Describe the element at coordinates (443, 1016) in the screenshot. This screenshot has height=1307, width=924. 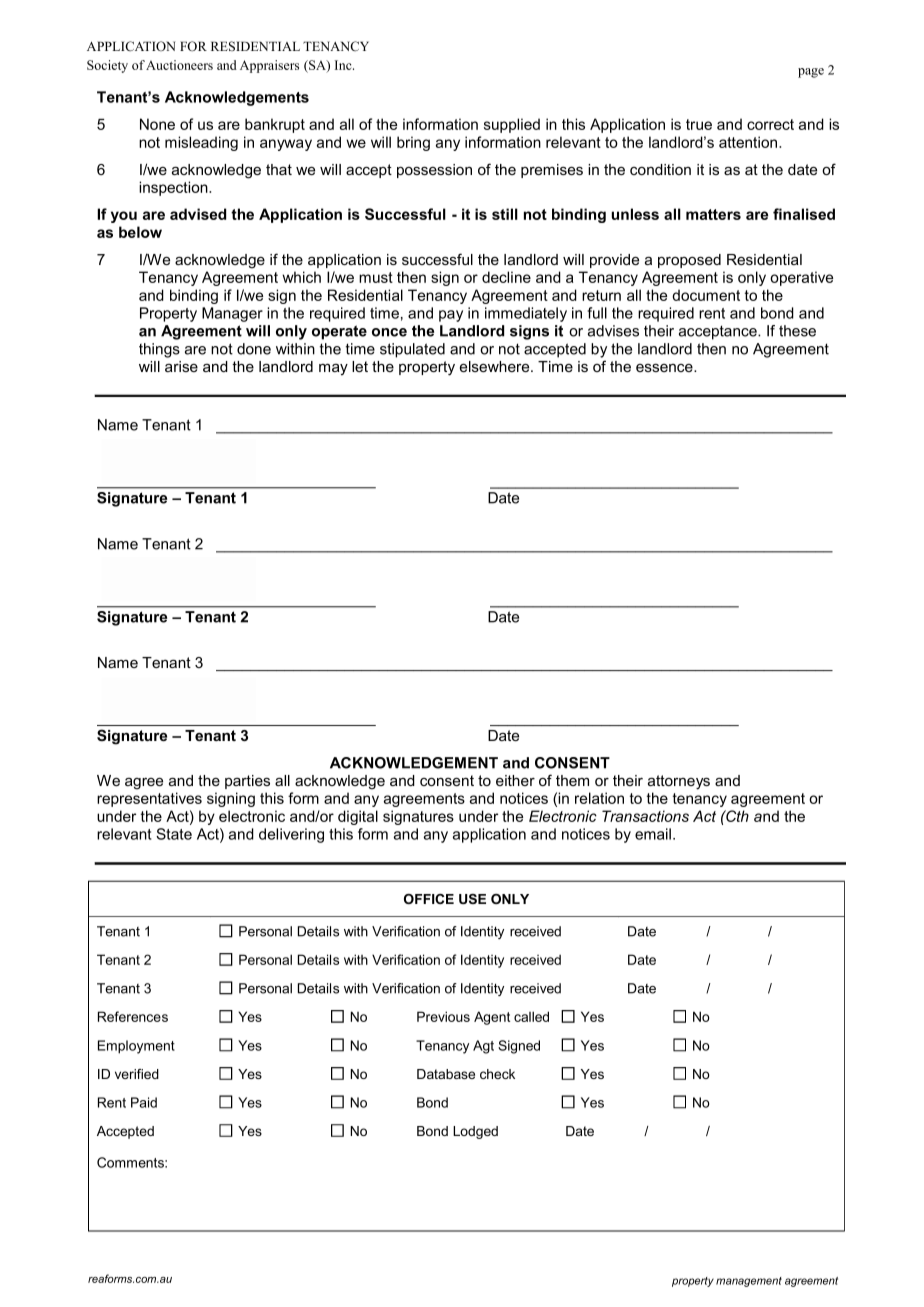
I see `Previous` at that location.
